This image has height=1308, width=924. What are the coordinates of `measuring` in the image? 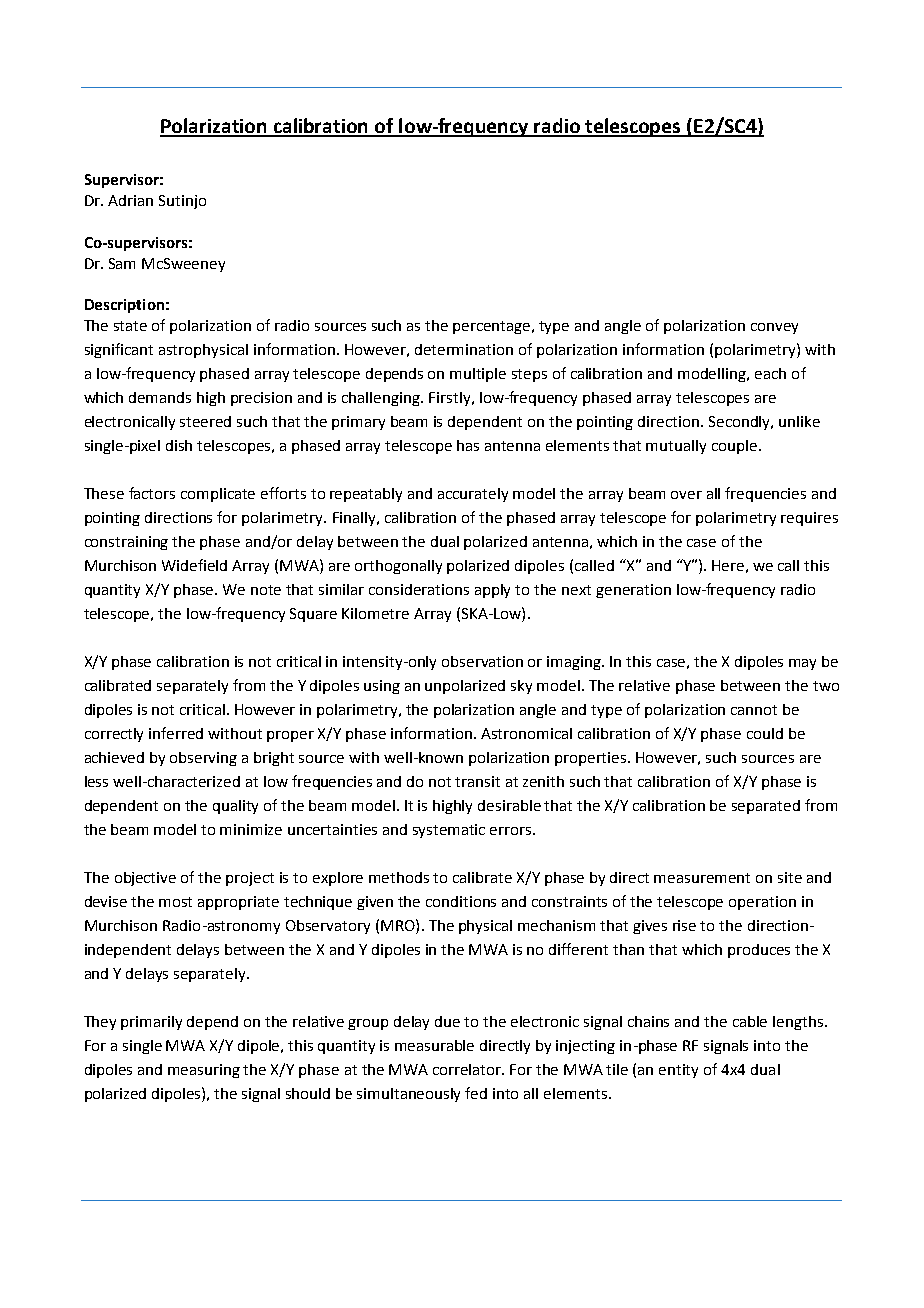 It's located at (204, 1071).
